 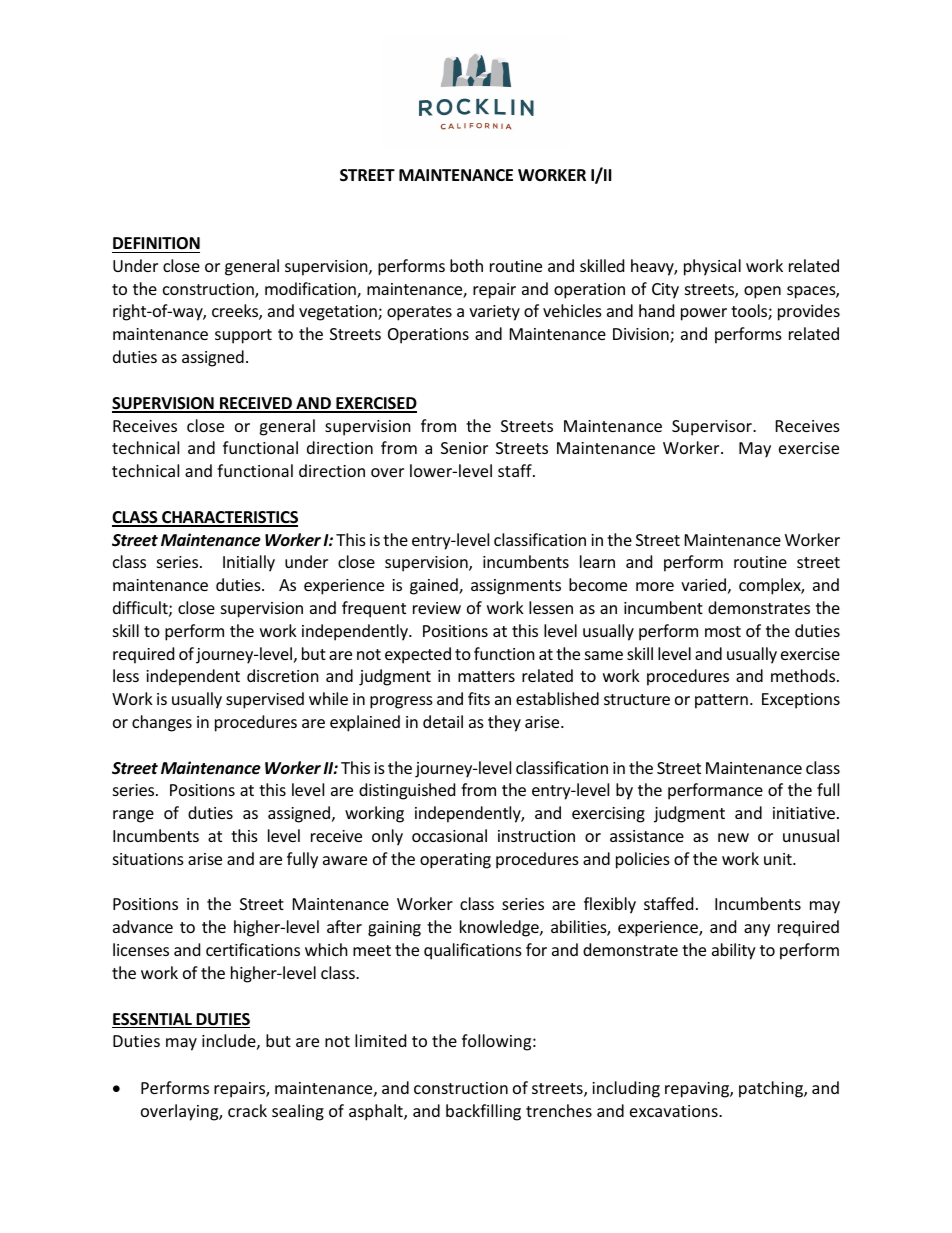 I want to click on physical, so click(x=712, y=267).
